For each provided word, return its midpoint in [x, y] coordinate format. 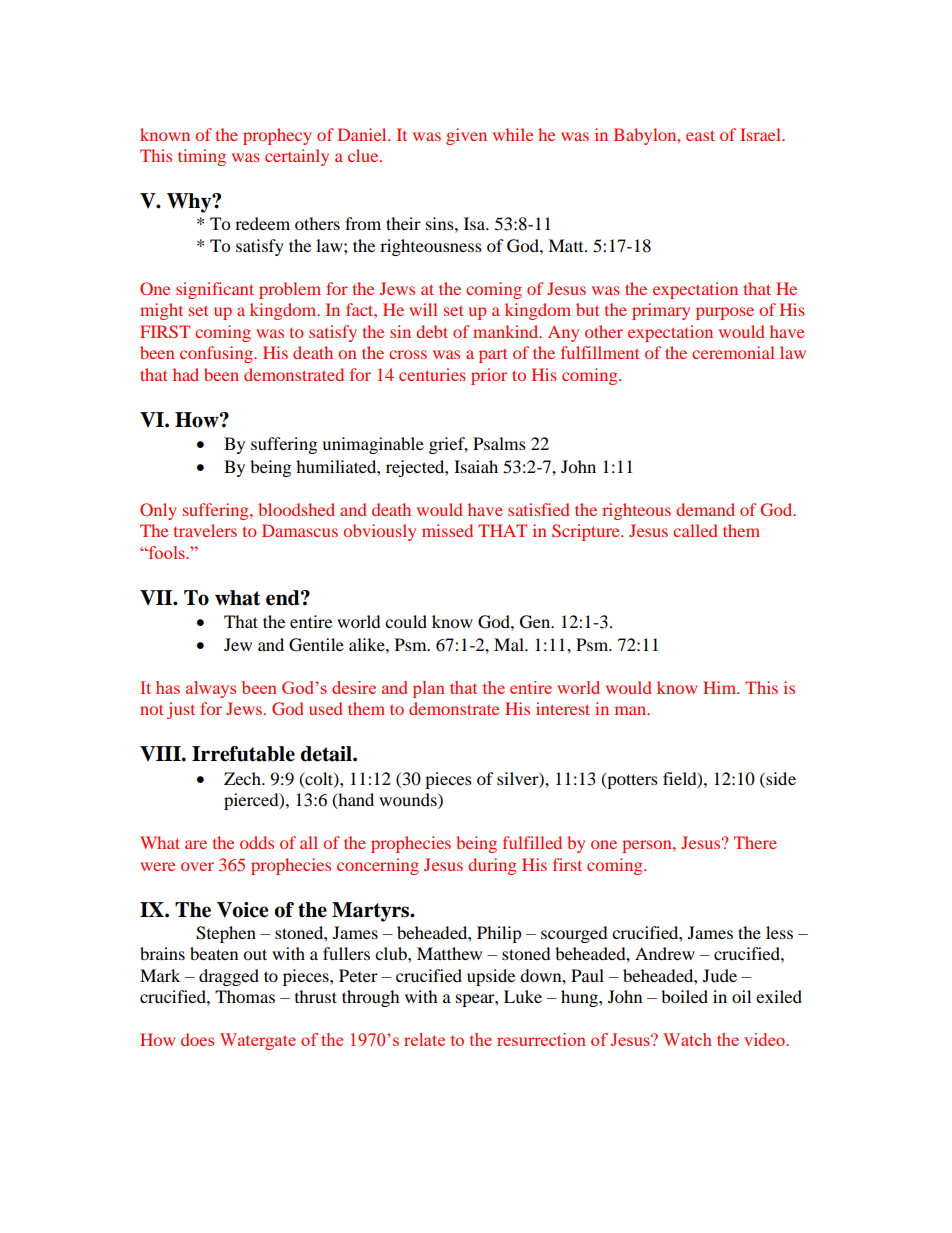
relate [424, 1039]
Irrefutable [243, 754]
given [466, 136]
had [186, 374]
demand [705, 509]
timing [202, 157]
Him [721, 687]
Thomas [245, 996]
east [700, 135]
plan [429, 689]
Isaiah [476, 466]
